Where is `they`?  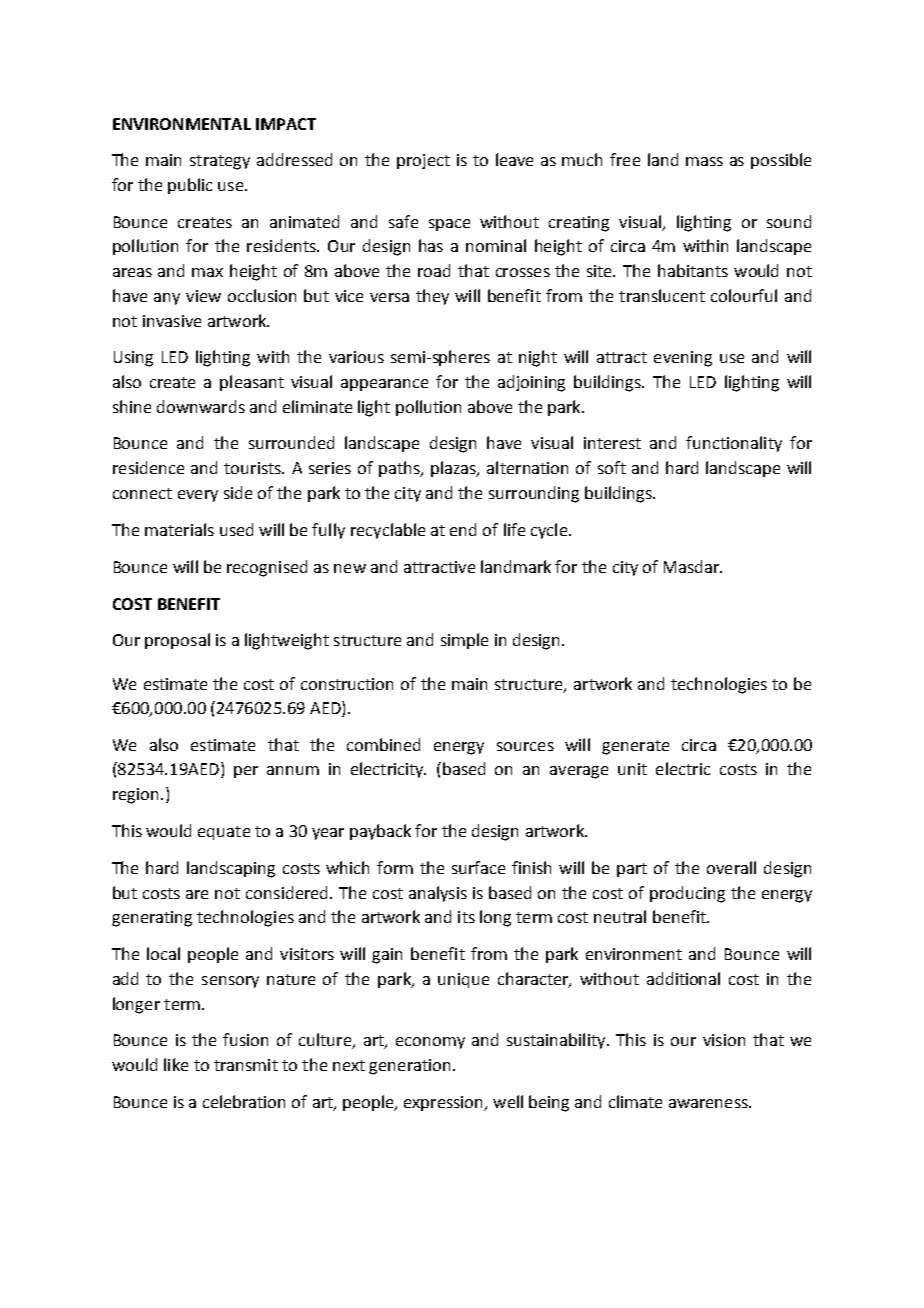 they is located at coordinates (432, 297).
